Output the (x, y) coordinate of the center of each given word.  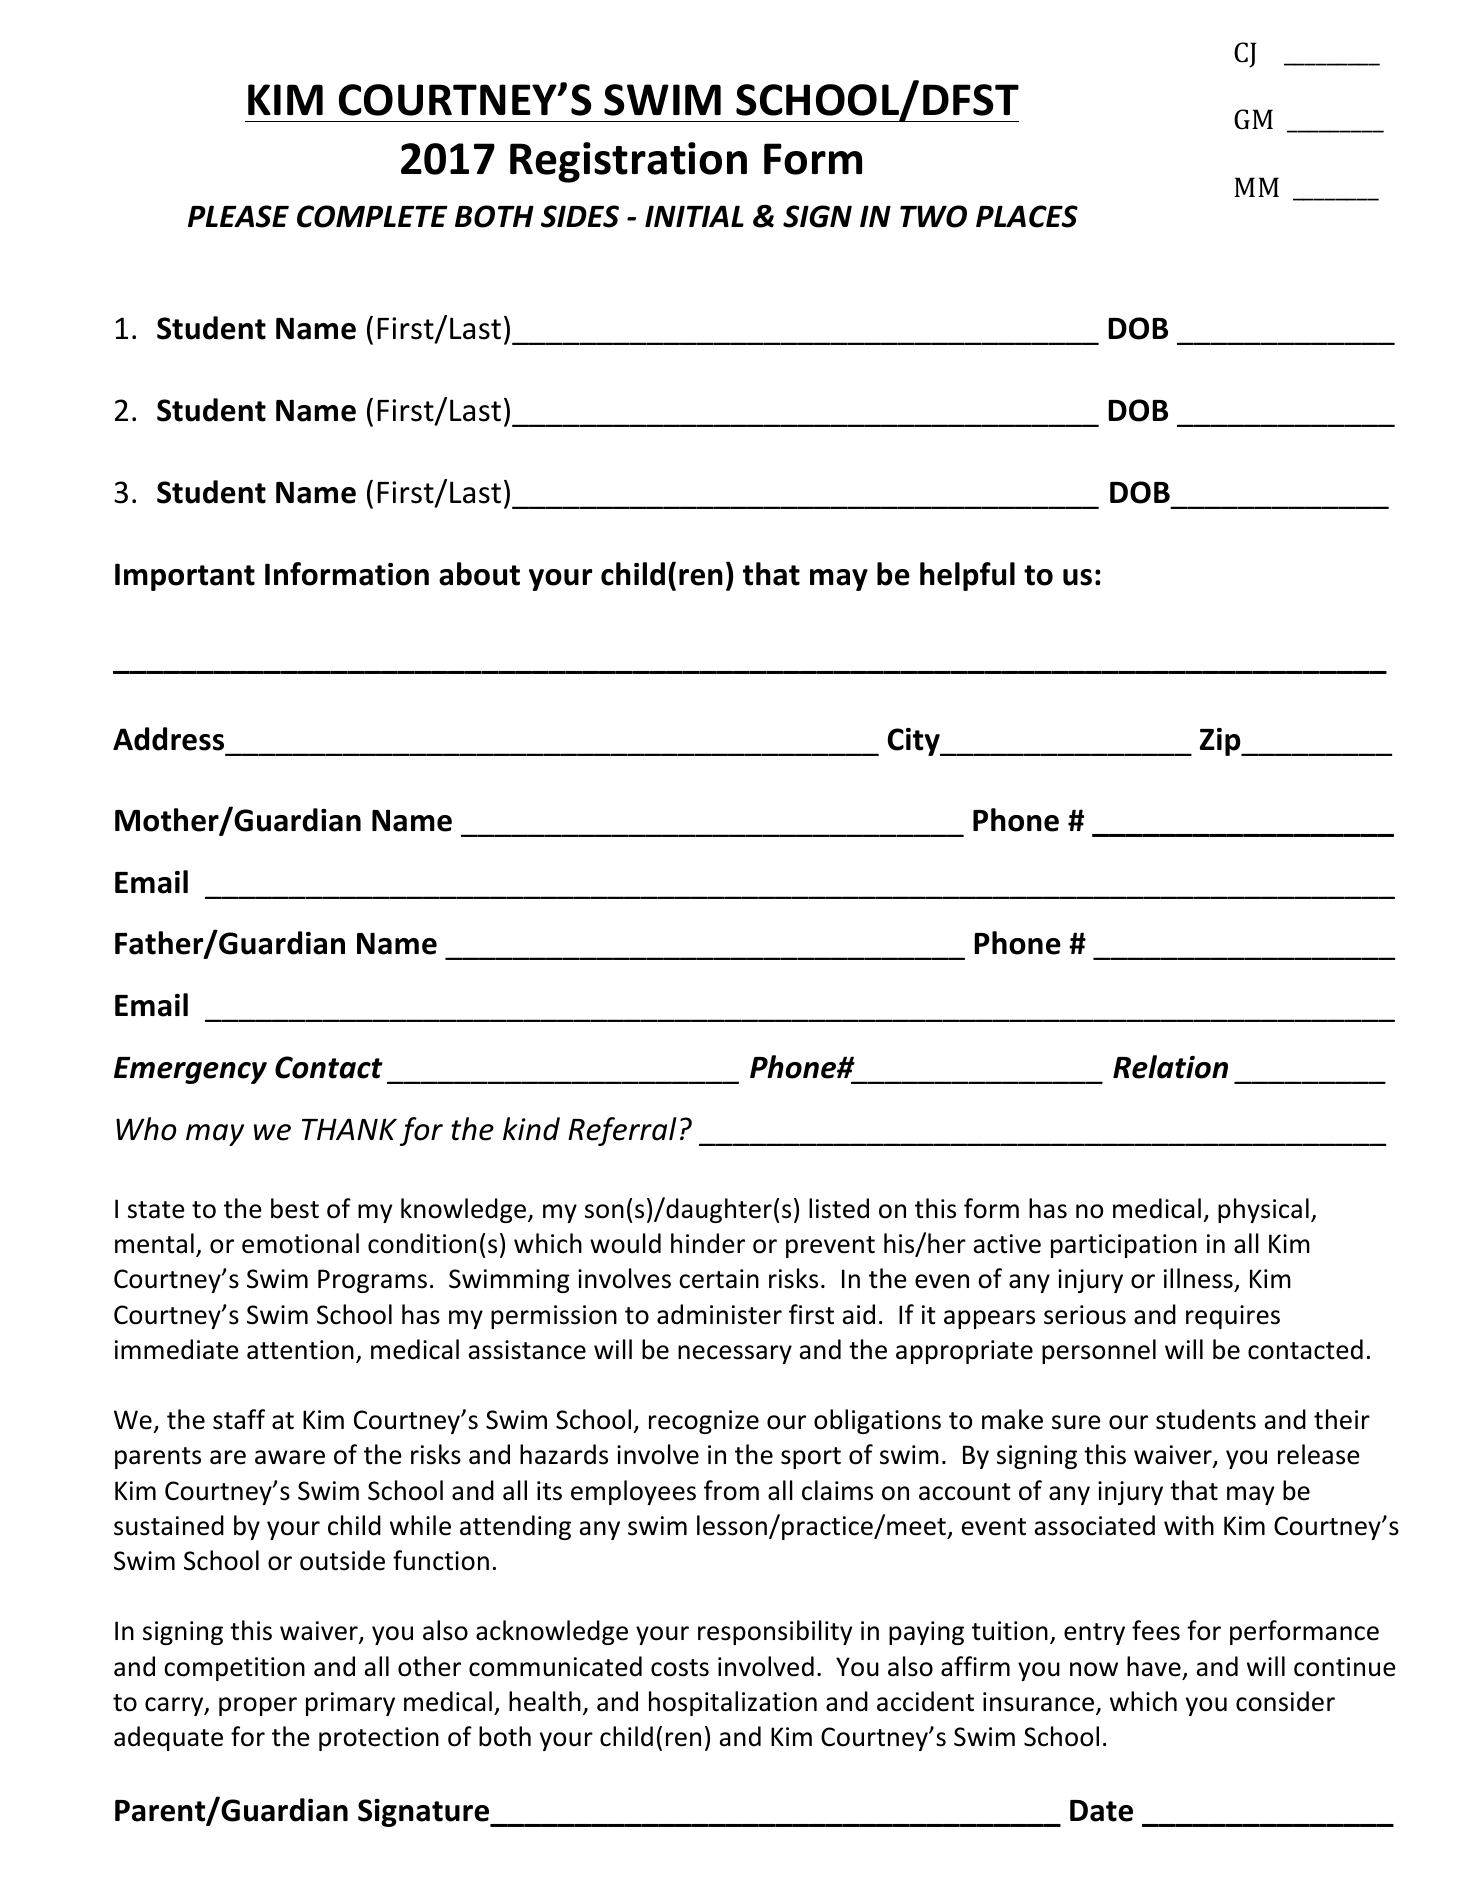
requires (1233, 1317)
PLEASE (238, 216)
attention (300, 1350)
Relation (1170, 1067)
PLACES (1027, 216)
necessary (735, 1354)
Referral (622, 1131)
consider (1285, 1701)
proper (258, 1706)
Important (185, 577)
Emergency (190, 1070)
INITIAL (694, 216)
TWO (933, 216)
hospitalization (733, 1703)
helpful (967, 576)
